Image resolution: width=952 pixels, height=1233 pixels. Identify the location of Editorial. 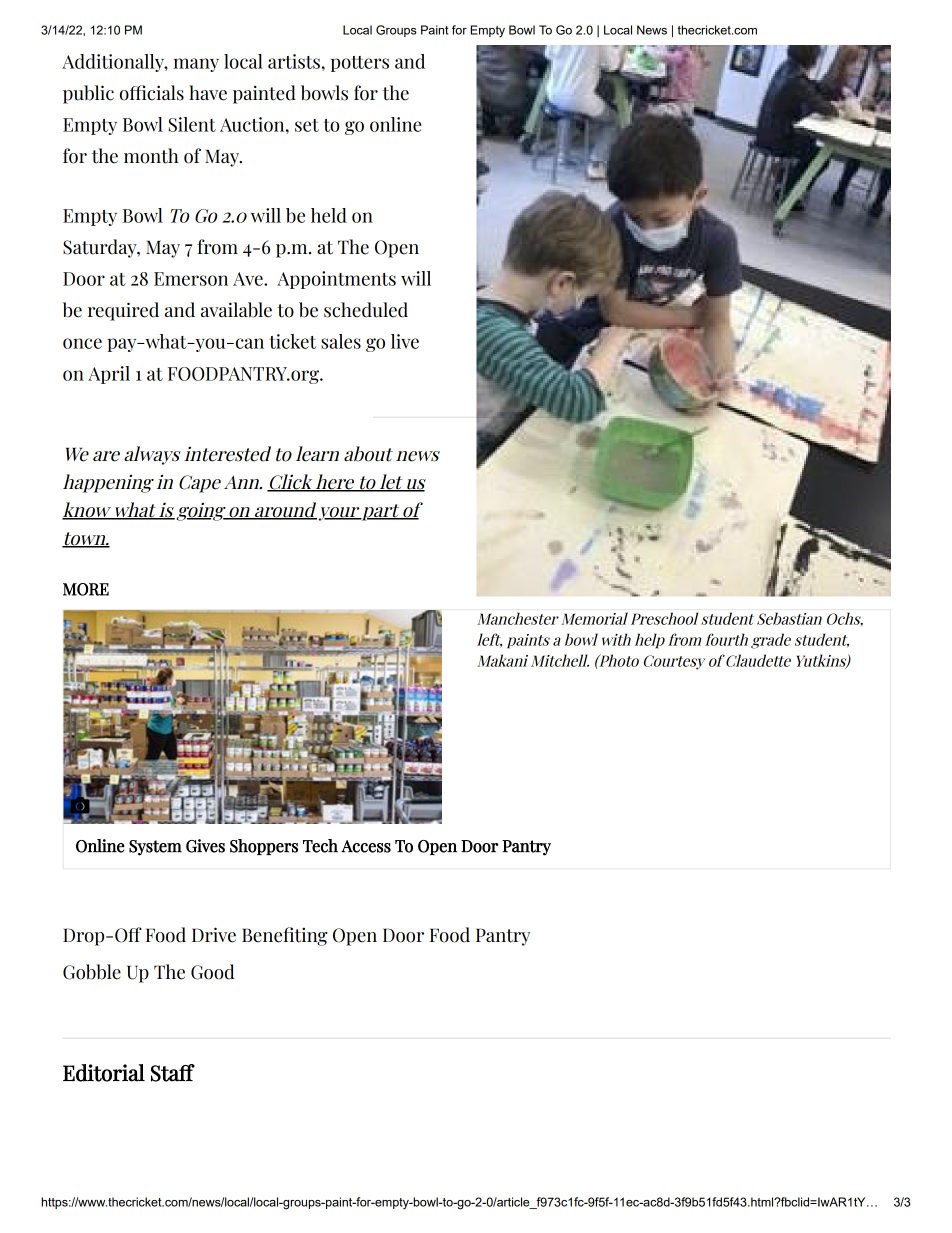
(104, 1073).
